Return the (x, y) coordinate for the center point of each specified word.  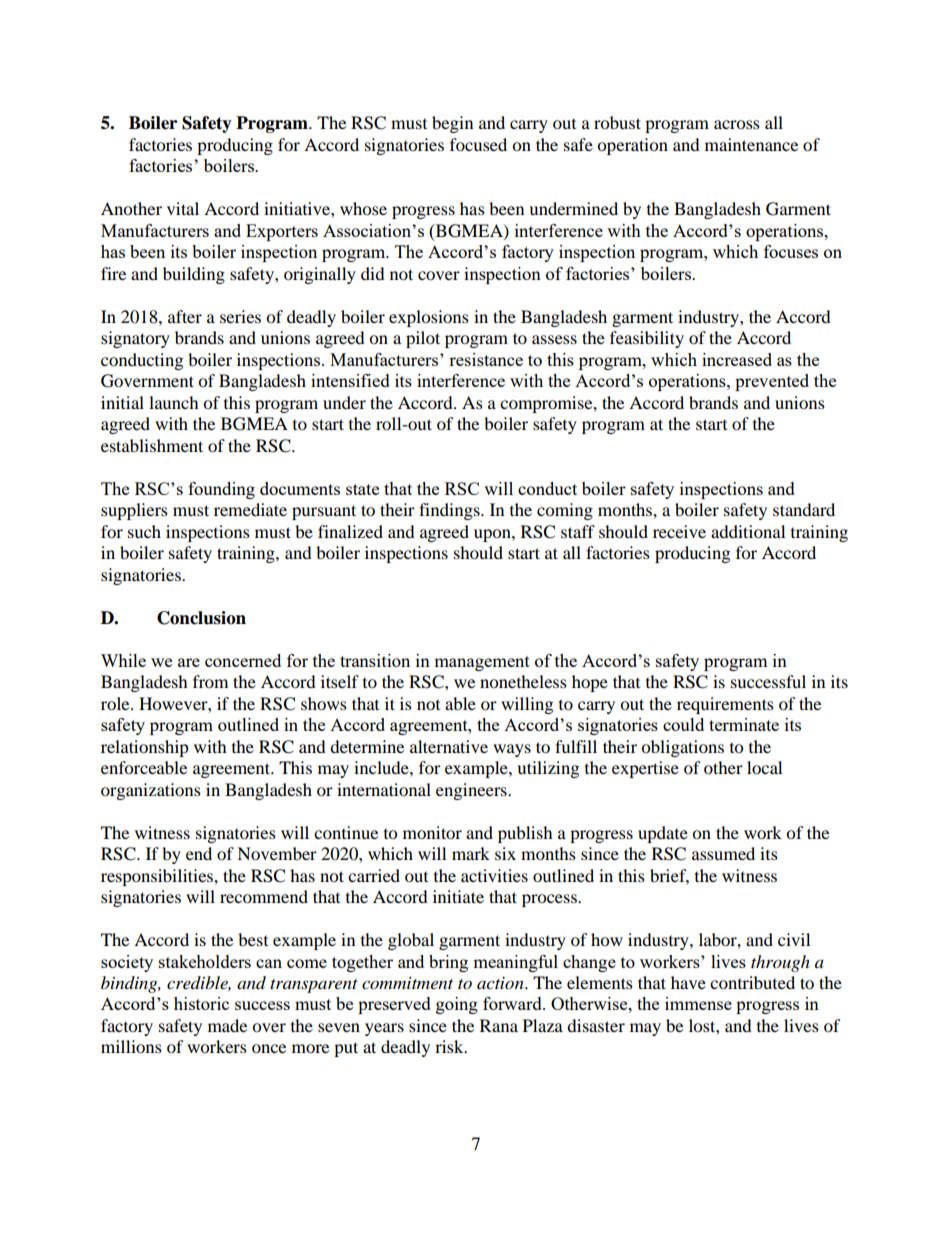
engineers (472, 791)
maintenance (751, 144)
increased (737, 359)
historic (201, 1003)
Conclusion (201, 618)
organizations (151, 791)
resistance (486, 359)
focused (478, 144)
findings (450, 511)
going (457, 1005)
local (764, 767)
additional (748, 531)
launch (174, 402)
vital (183, 208)
